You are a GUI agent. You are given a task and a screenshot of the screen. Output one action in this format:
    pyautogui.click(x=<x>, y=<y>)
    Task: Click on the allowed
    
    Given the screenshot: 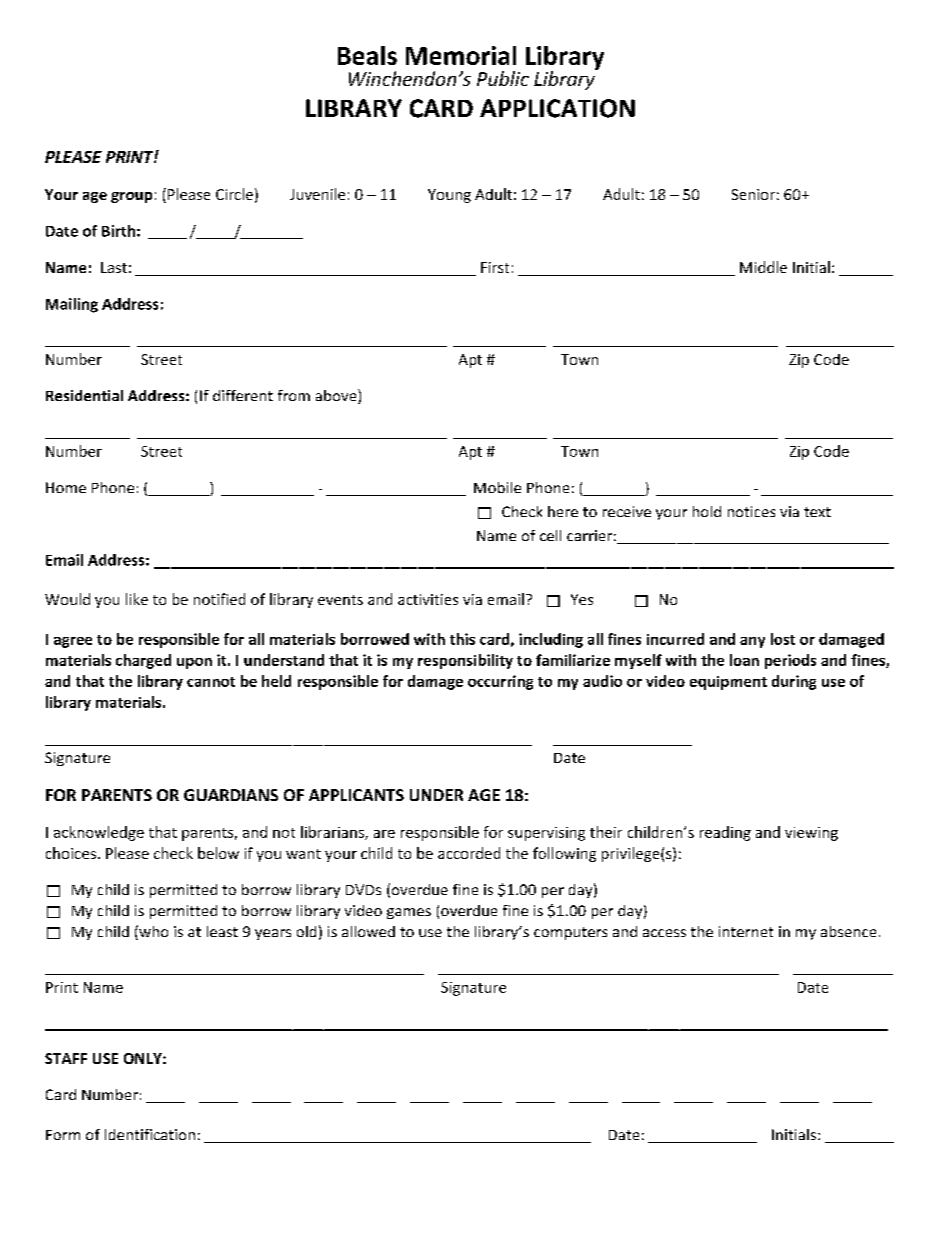 What is the action you would take?
    pyautogui.click(x=368, y=931)
